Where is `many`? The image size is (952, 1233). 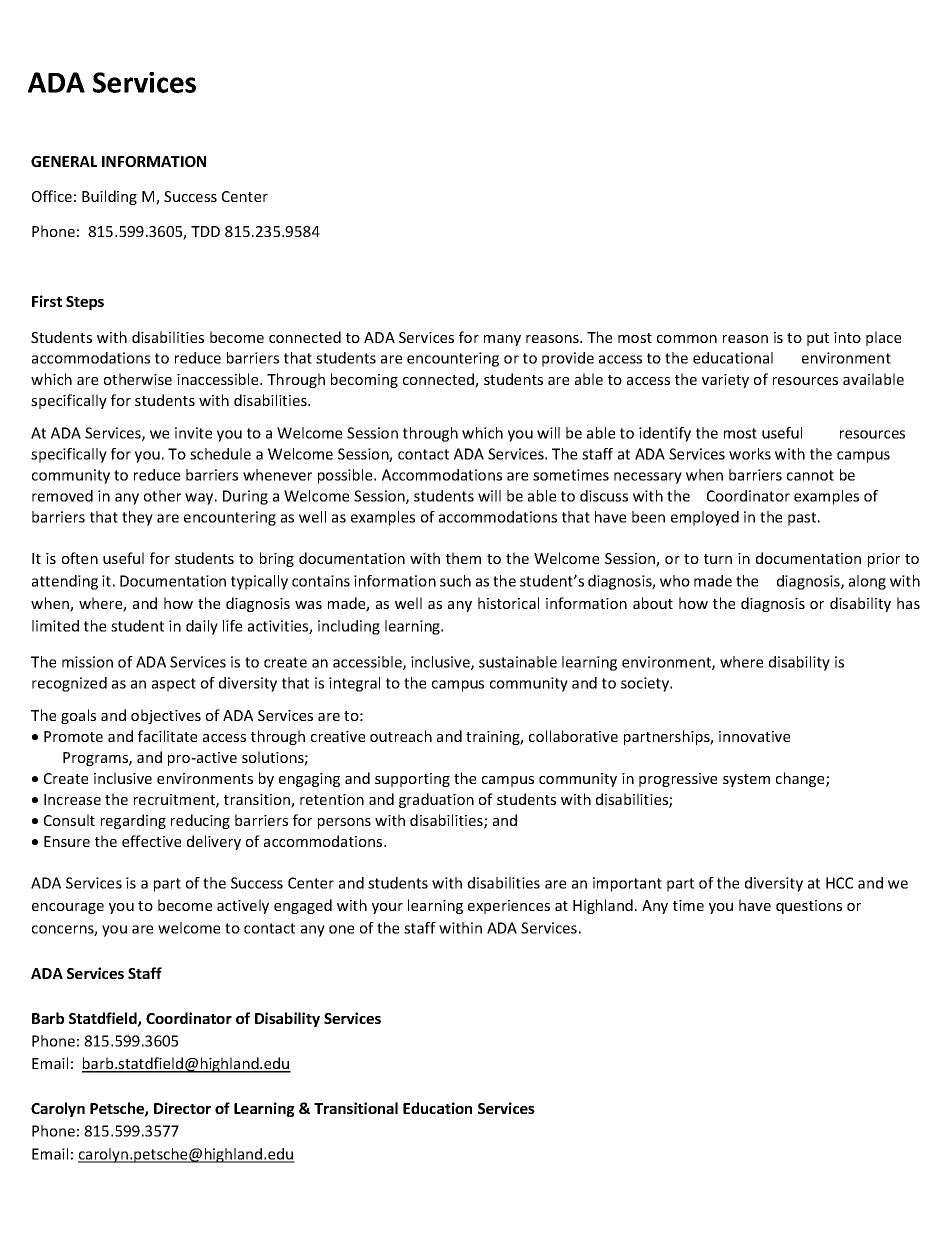 many is located at coordinates (502, 340).
